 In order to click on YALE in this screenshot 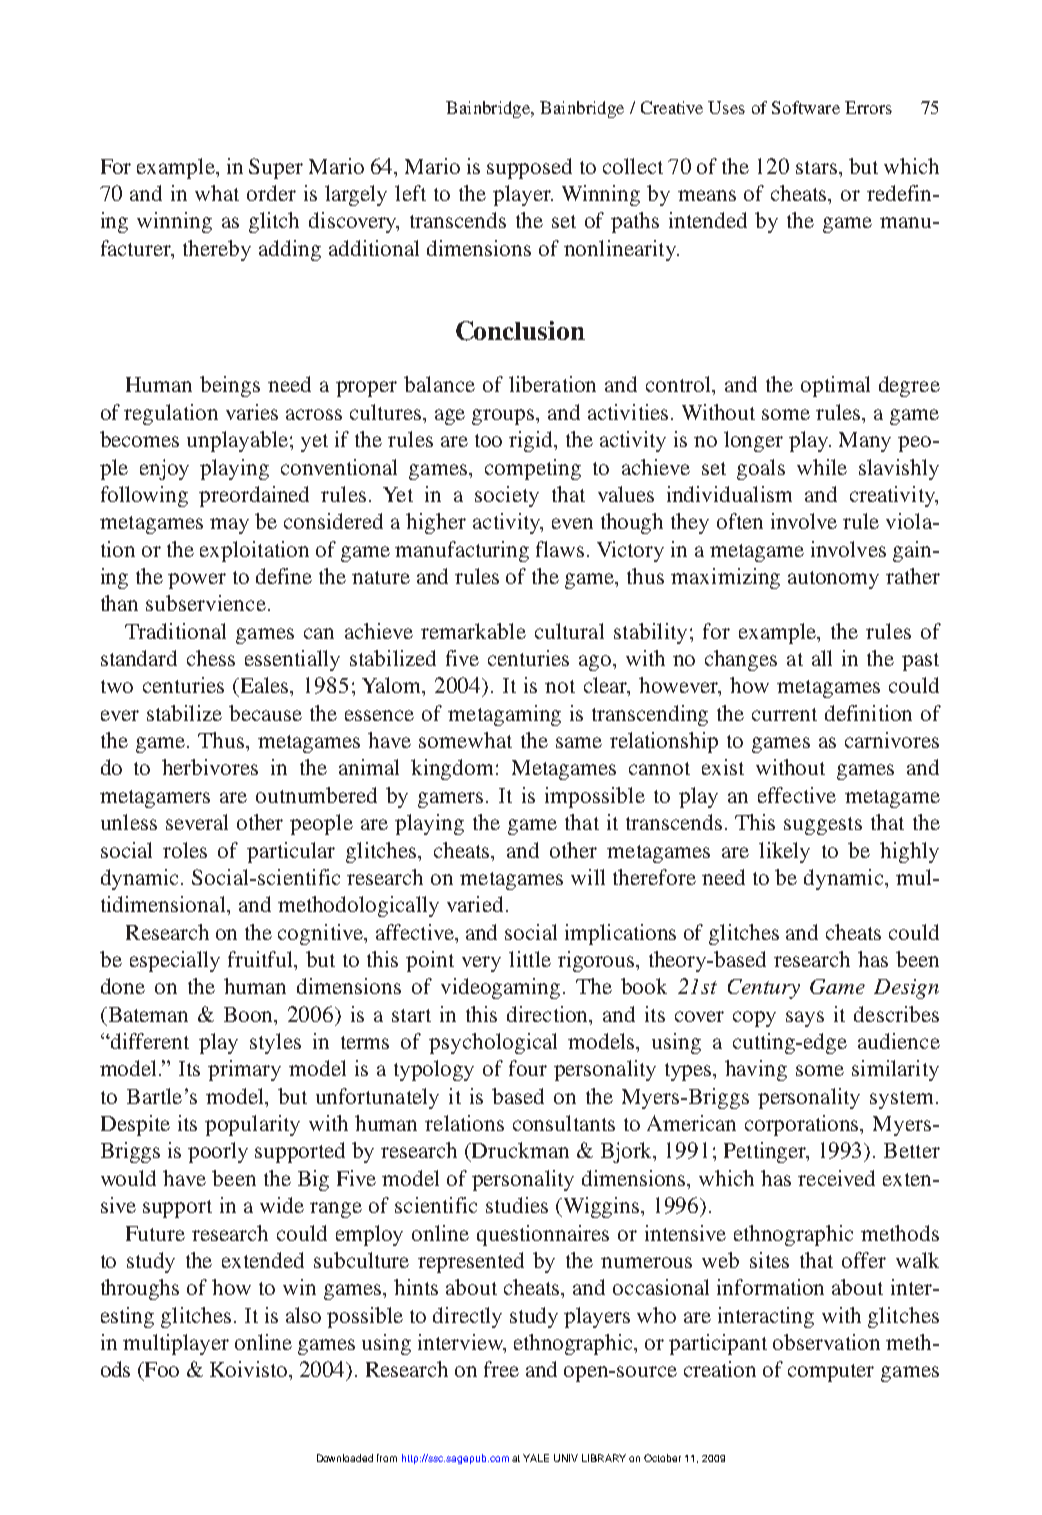, I will do `click(536, 1458)`.
